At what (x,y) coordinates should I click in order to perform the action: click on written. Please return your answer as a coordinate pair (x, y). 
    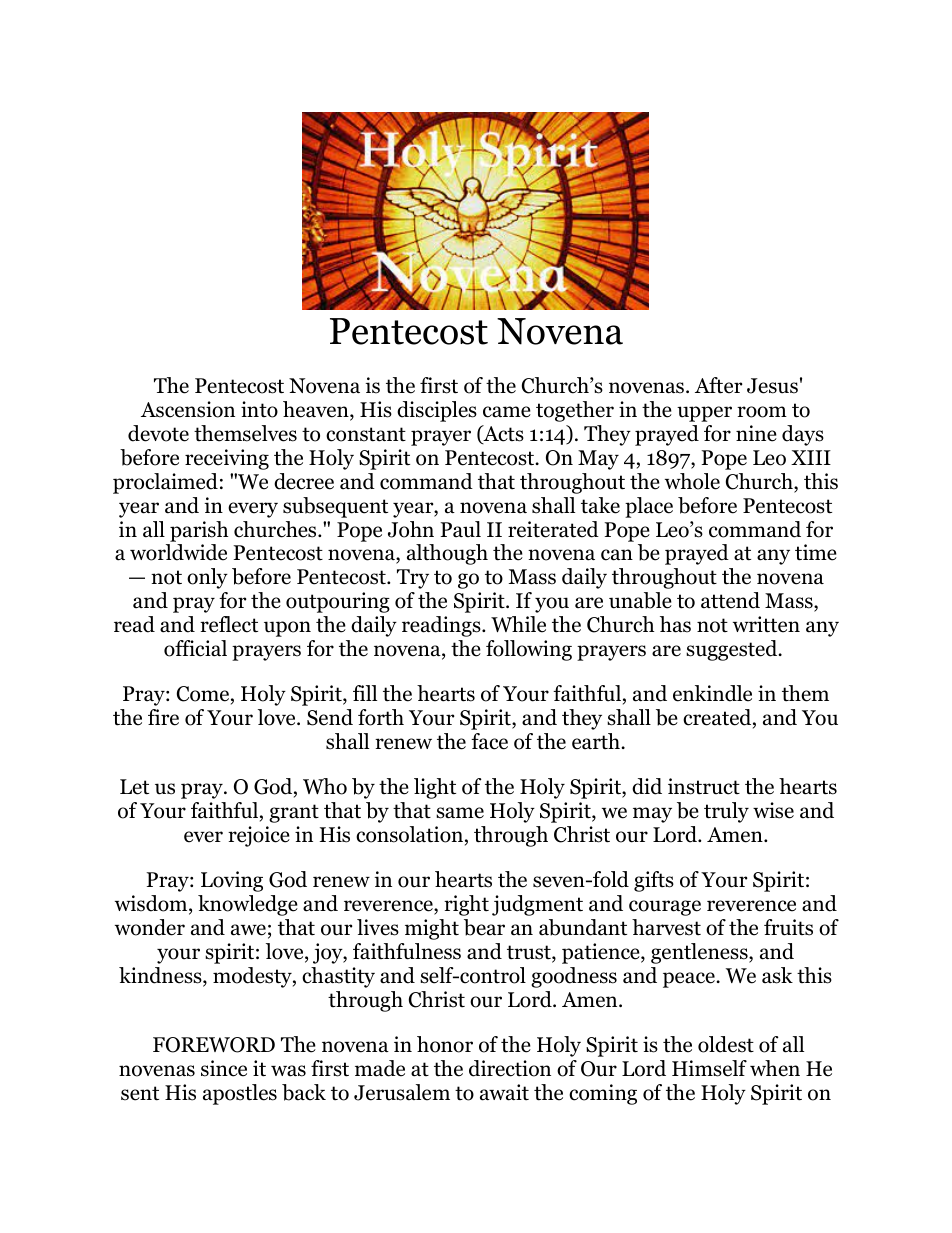
    Looking at the image, I should click on (766, 624).
